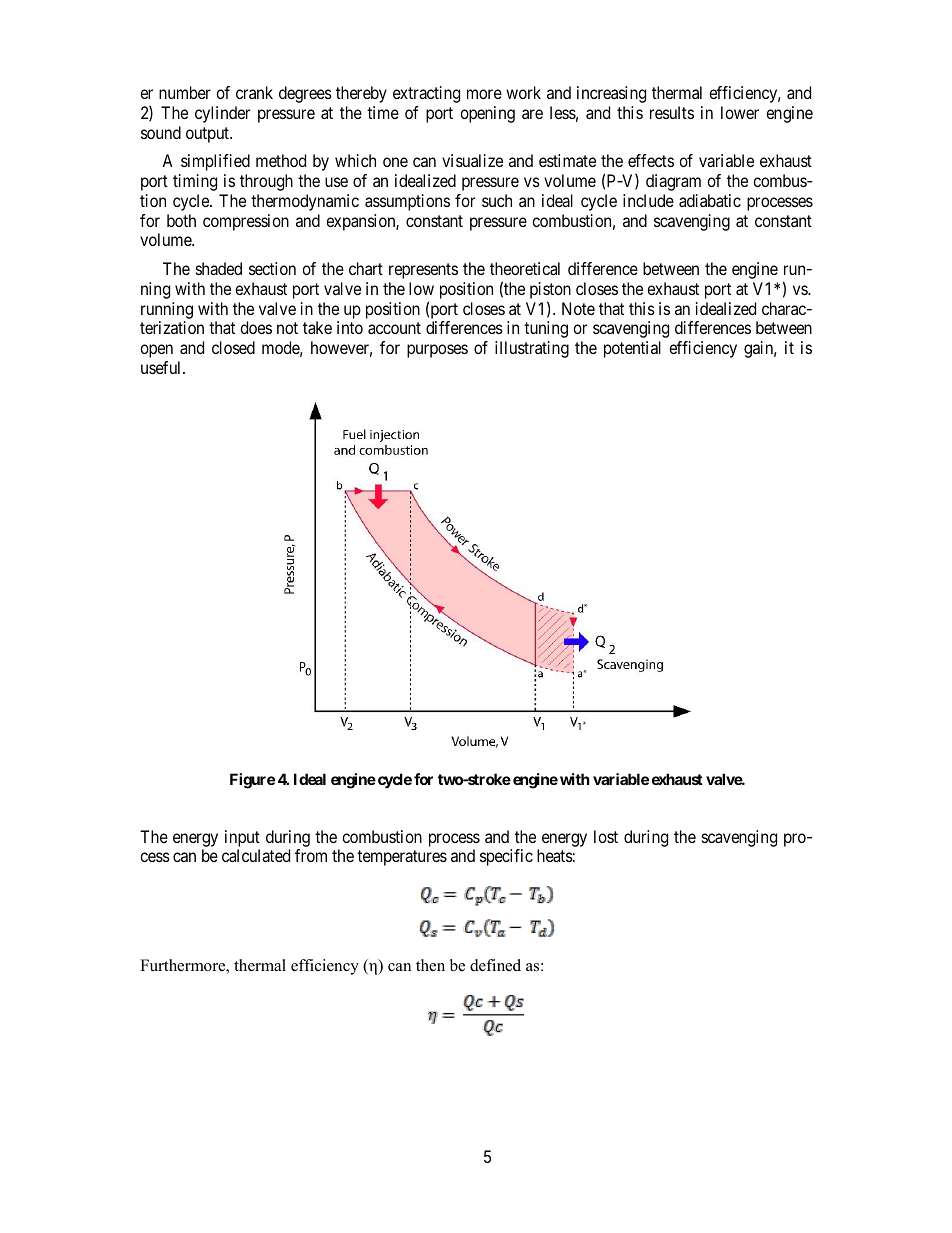 The image size is (952, 1233). What do you see at coordinates (426, 94) in the screenshot?
I see `extracting` at bounding box center [426, 94].
